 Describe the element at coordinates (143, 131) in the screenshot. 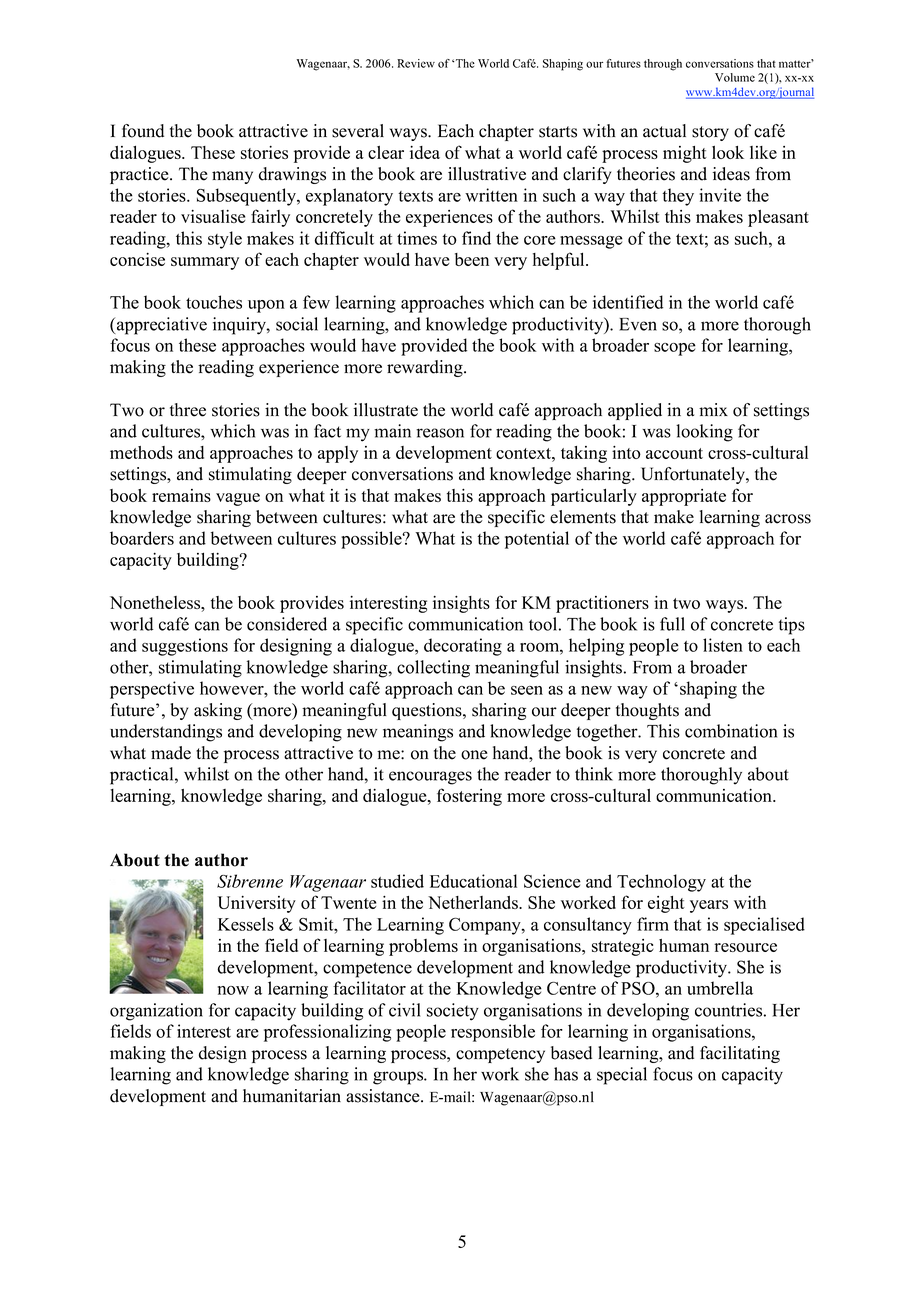

I see `found` at that location.
